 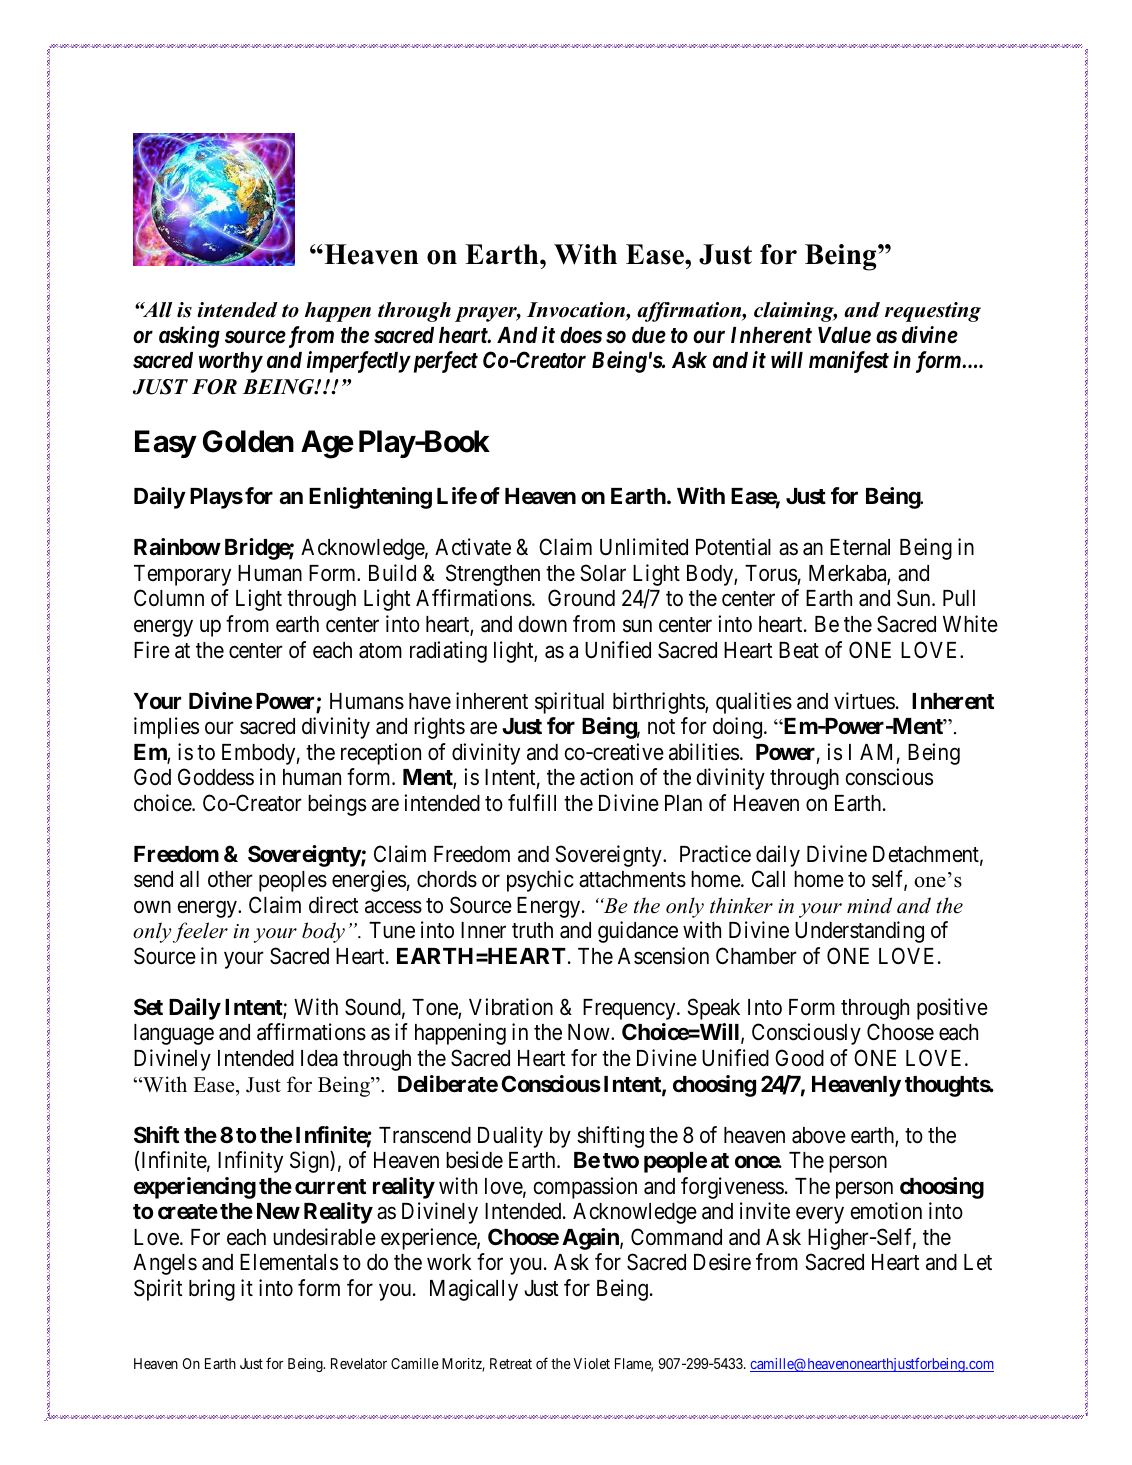 What do you see at coordinates (591, 1363) in the image?
I see `Violet` at bounding box center [591, 1363].
